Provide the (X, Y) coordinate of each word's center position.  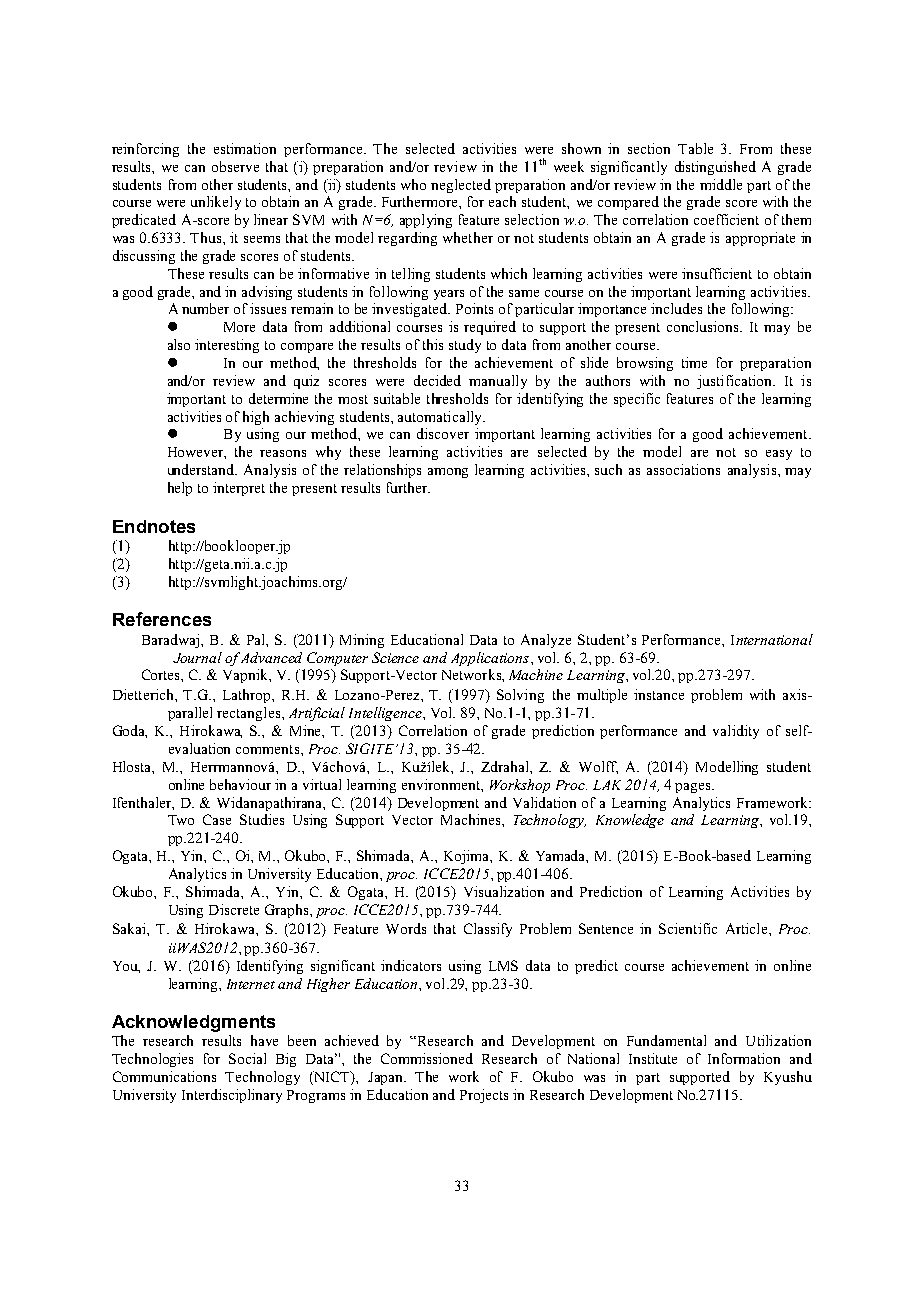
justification (736, 382)
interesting (227, 346)
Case (217, 819)
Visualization (504, 891)
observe (235, 166)
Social (247, 1058)
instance (659, 694)
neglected (461, 186)
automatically (441, 418)
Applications (491, 659)
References (162, 619)
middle (721, 184)
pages (694, 788)
